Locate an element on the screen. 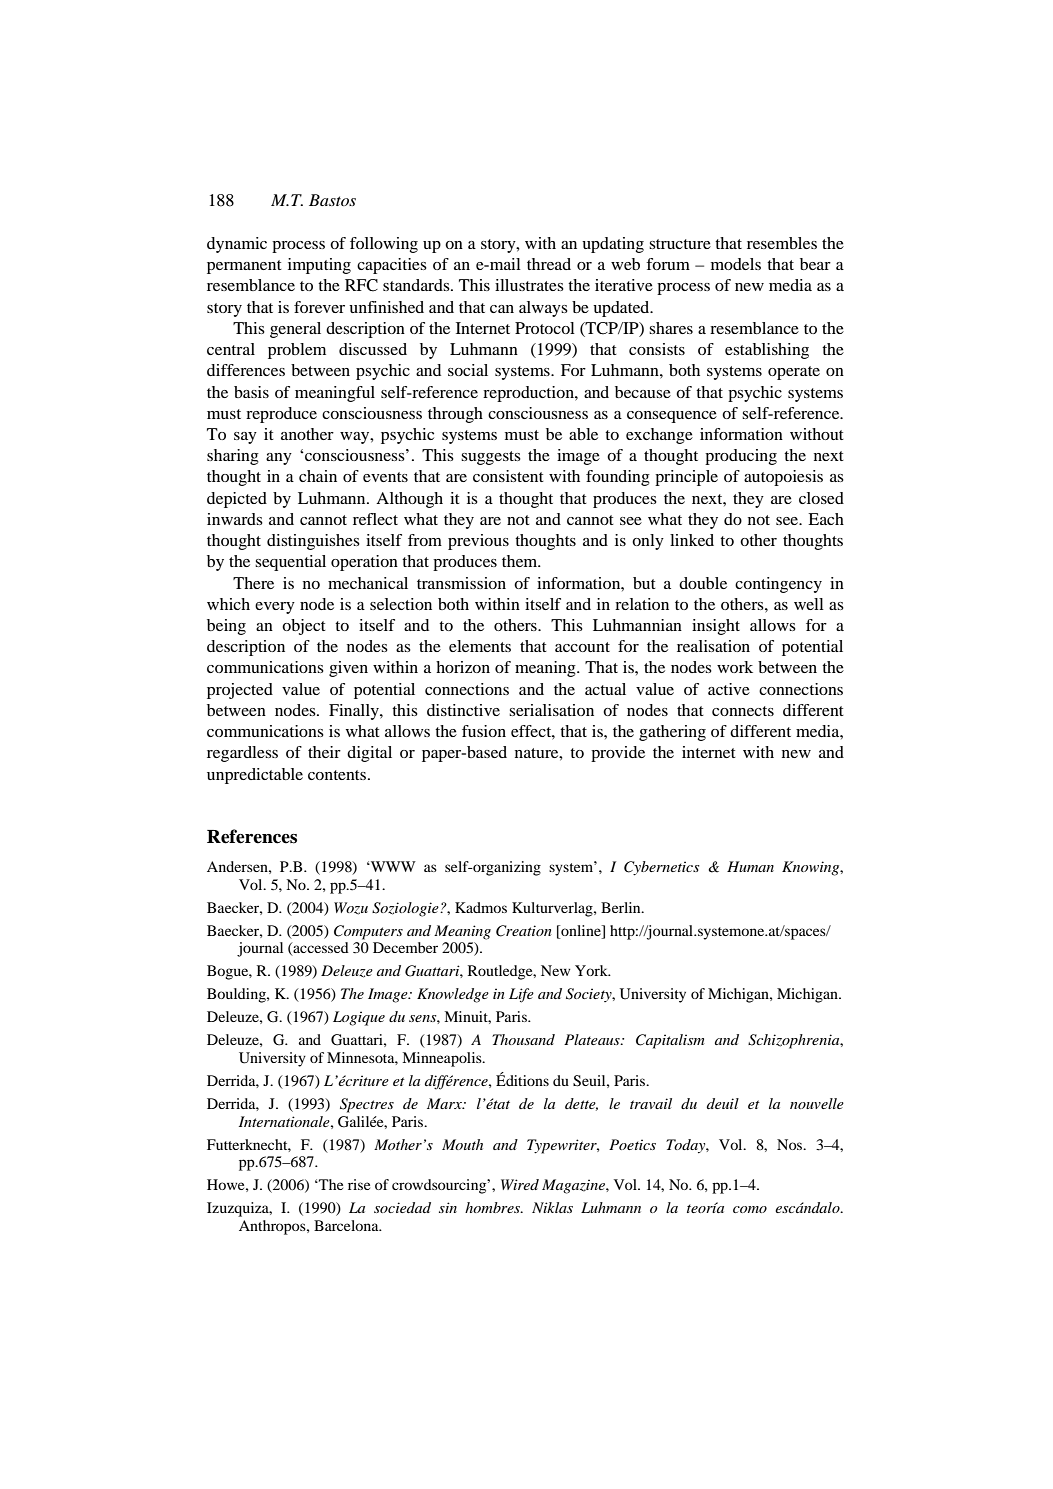 This screenshot has height=1489, width=1053. sequential is located at coordinates (290, 563).
